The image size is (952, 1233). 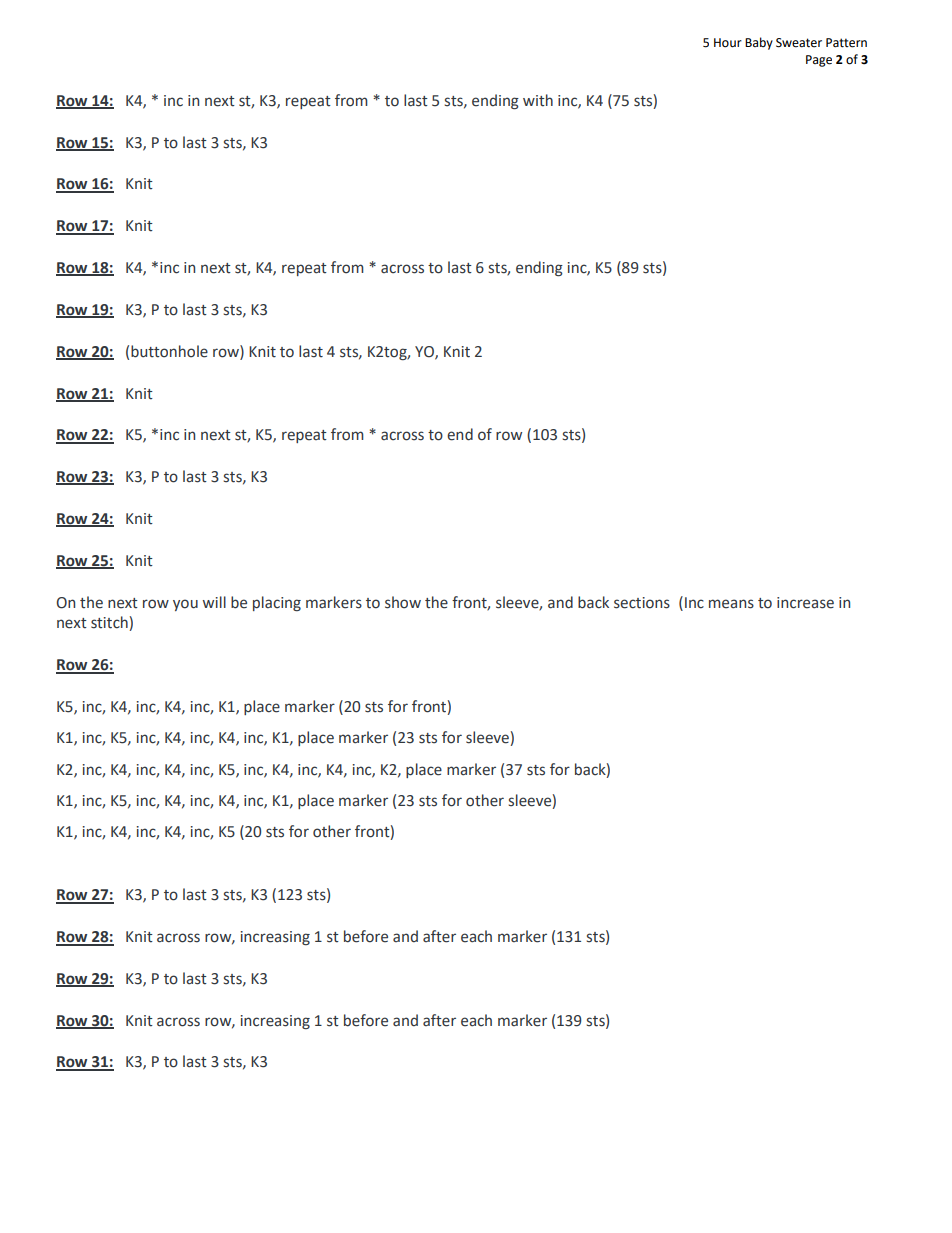 I want to click on with, so click(x=538, y=100).
